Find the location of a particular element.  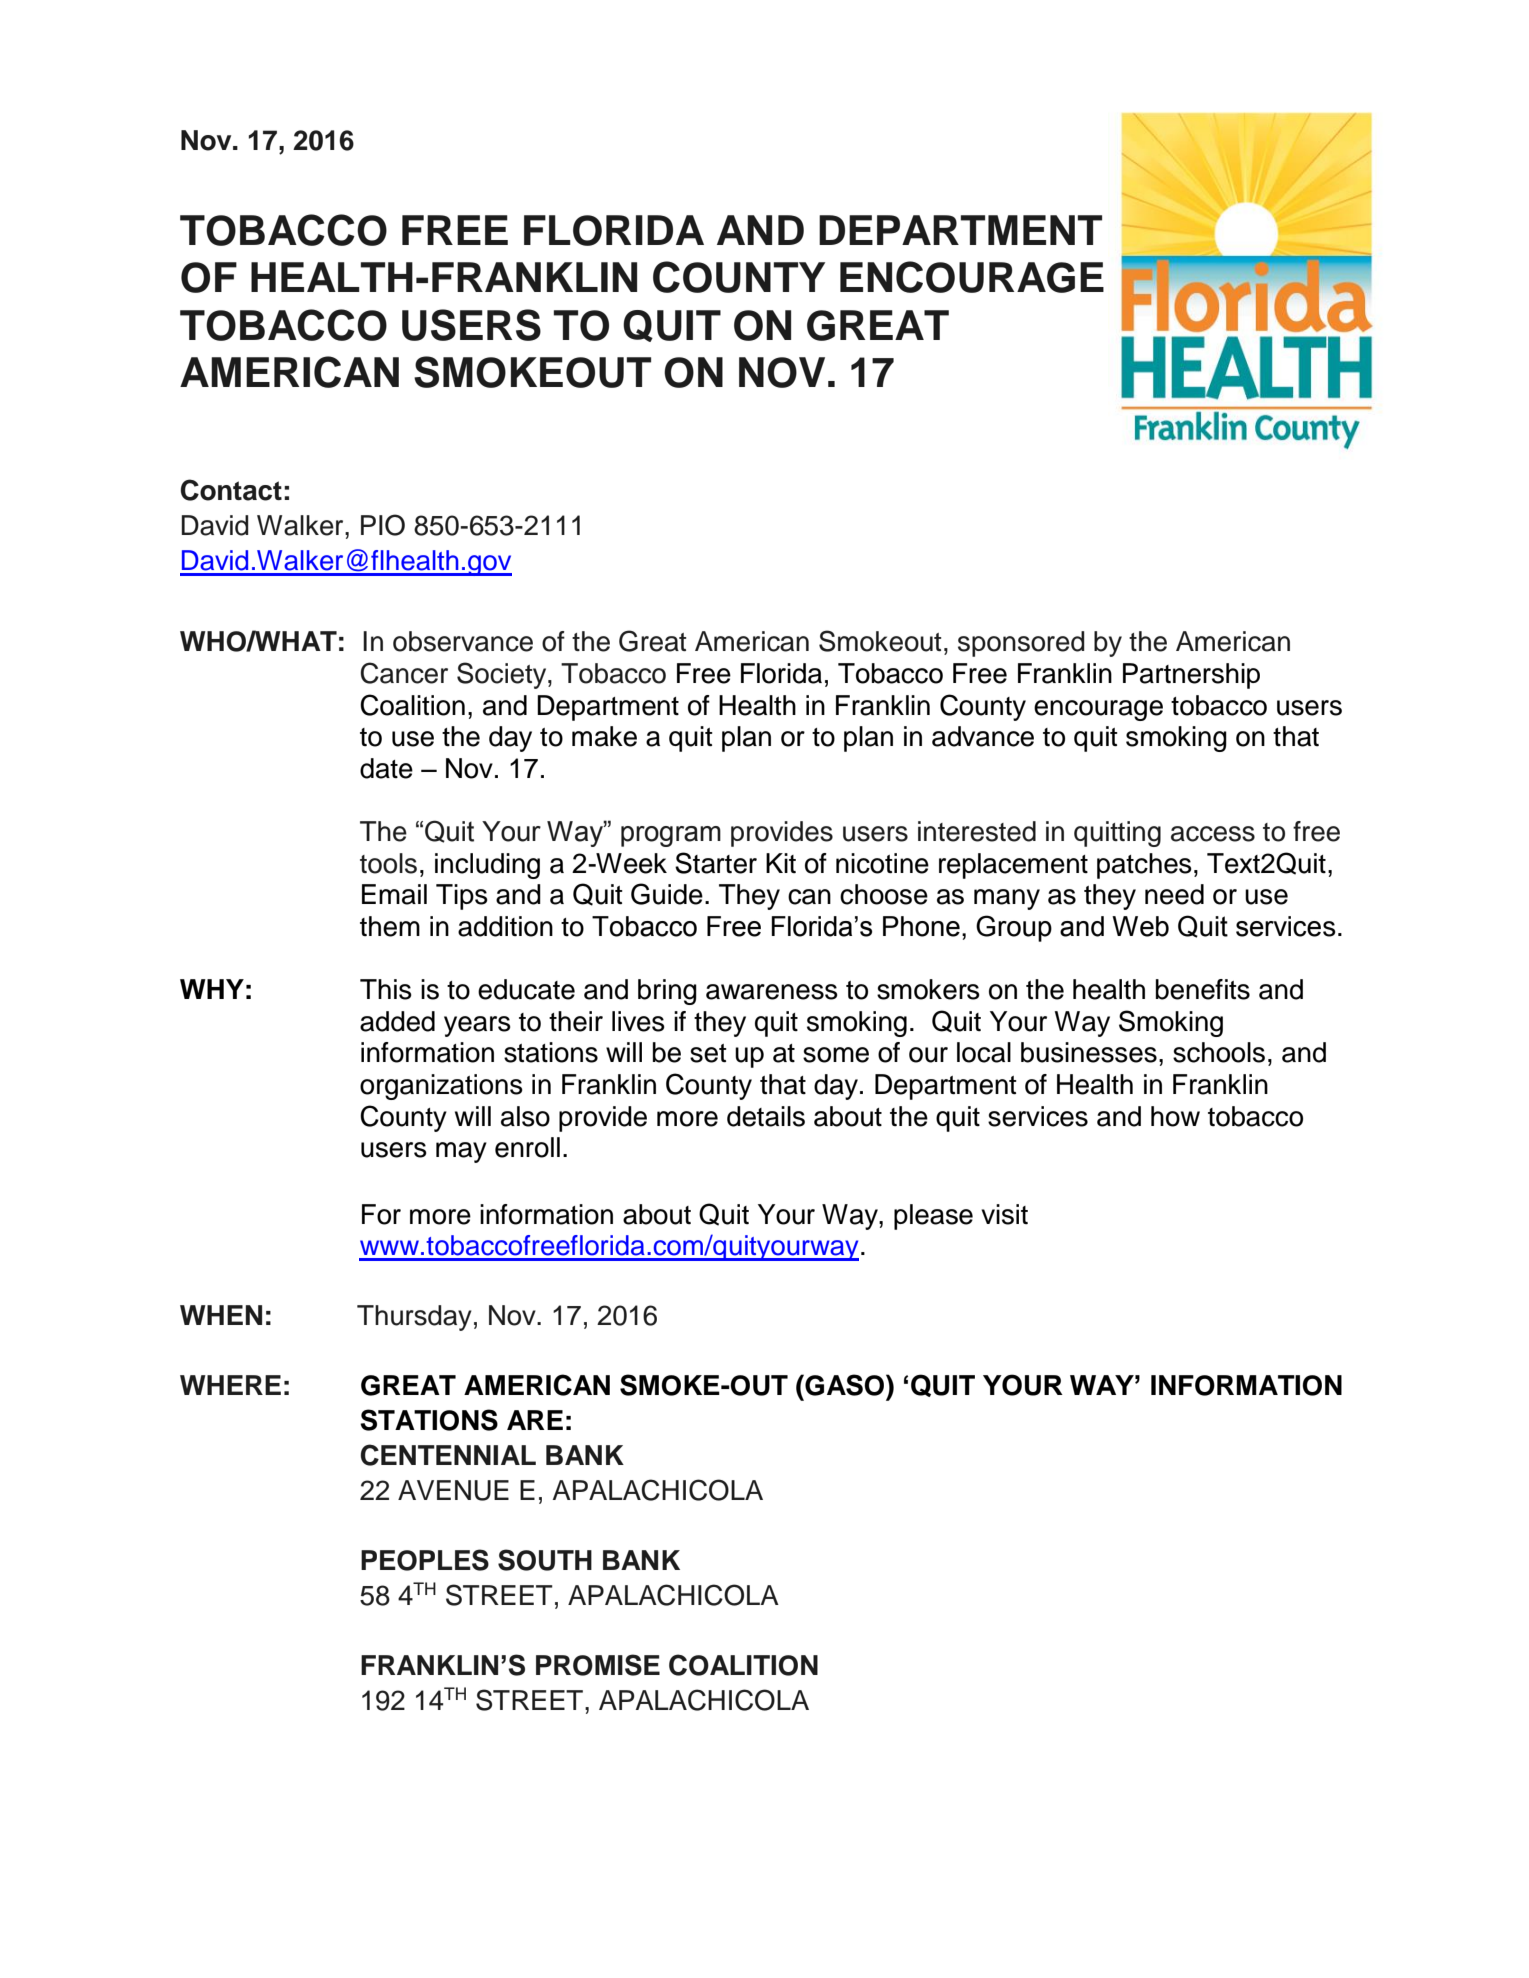

sponsored is located at coordinates (1021, 644).
